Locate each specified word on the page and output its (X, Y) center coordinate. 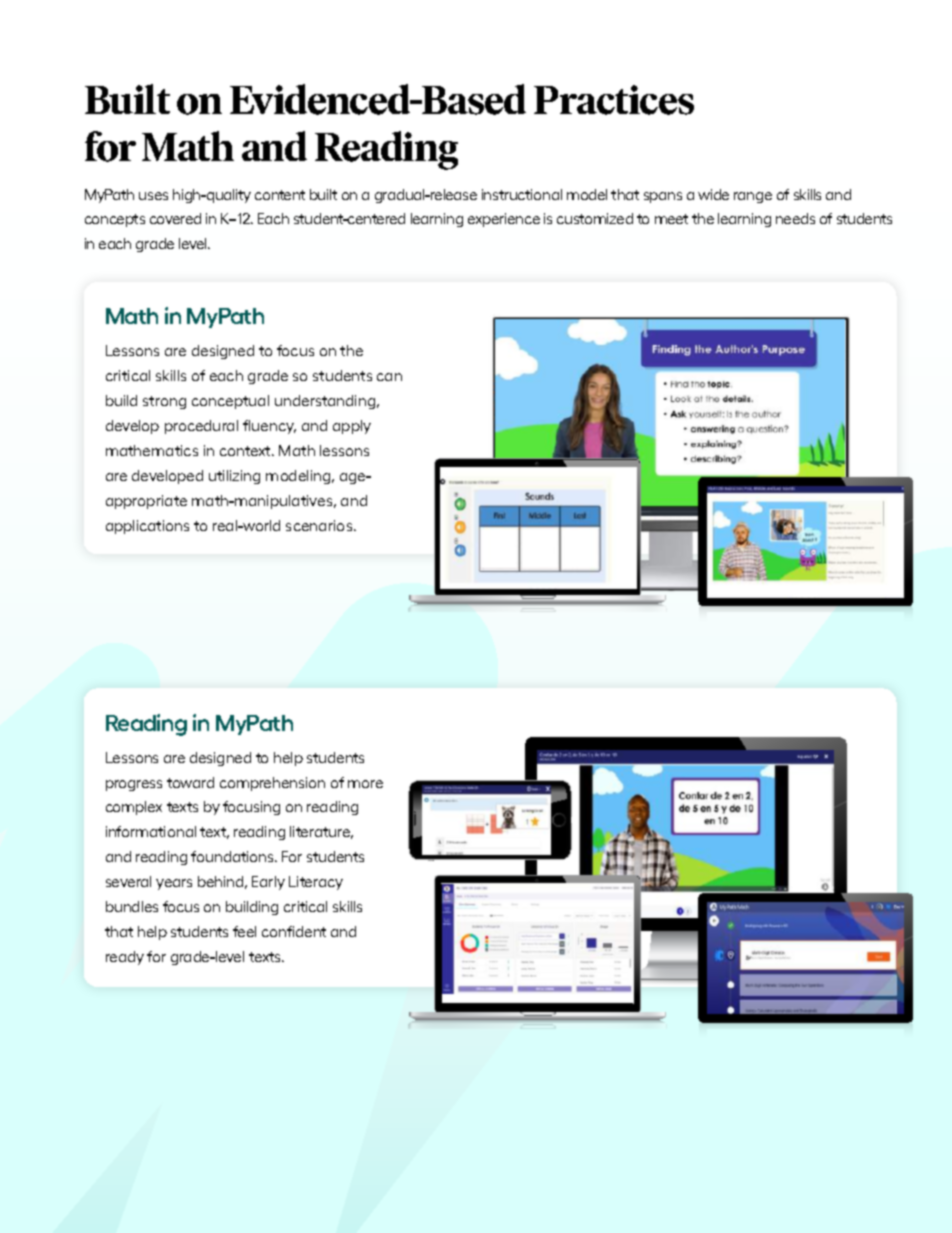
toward (190, 782)
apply (352, 427)
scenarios (320, 525)
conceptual (230, 402)
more (365, 784)
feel (244, 931)
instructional (522, 194)
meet (671, 219)
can (389, 377)
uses (153, 196)
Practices (614, 100)
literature (321, 832)
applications (147, 527)
